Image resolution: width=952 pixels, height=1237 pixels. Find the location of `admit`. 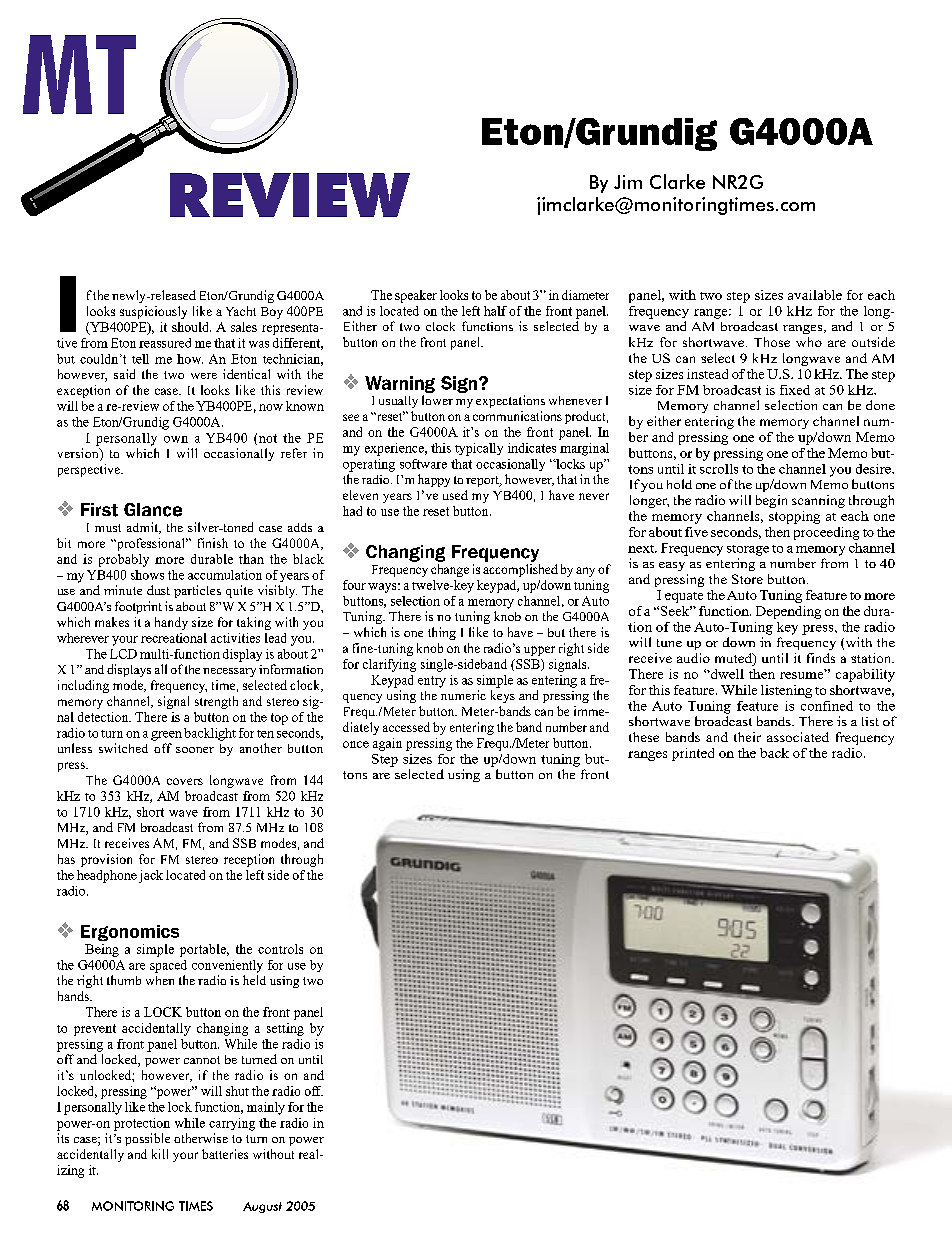

admit is located at coordinates (143, 528).
